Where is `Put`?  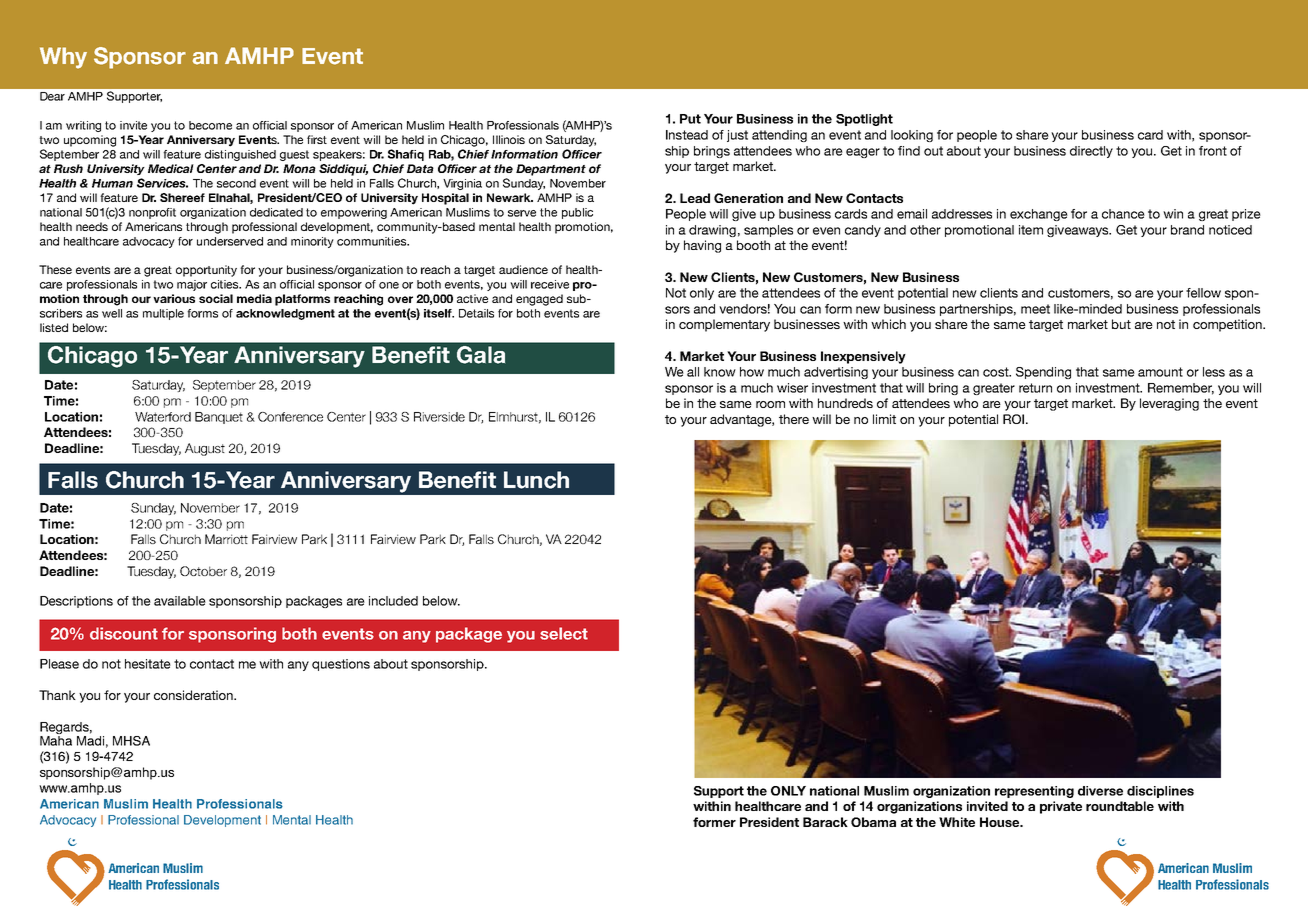 Put is located at coordinates (690, 119).
